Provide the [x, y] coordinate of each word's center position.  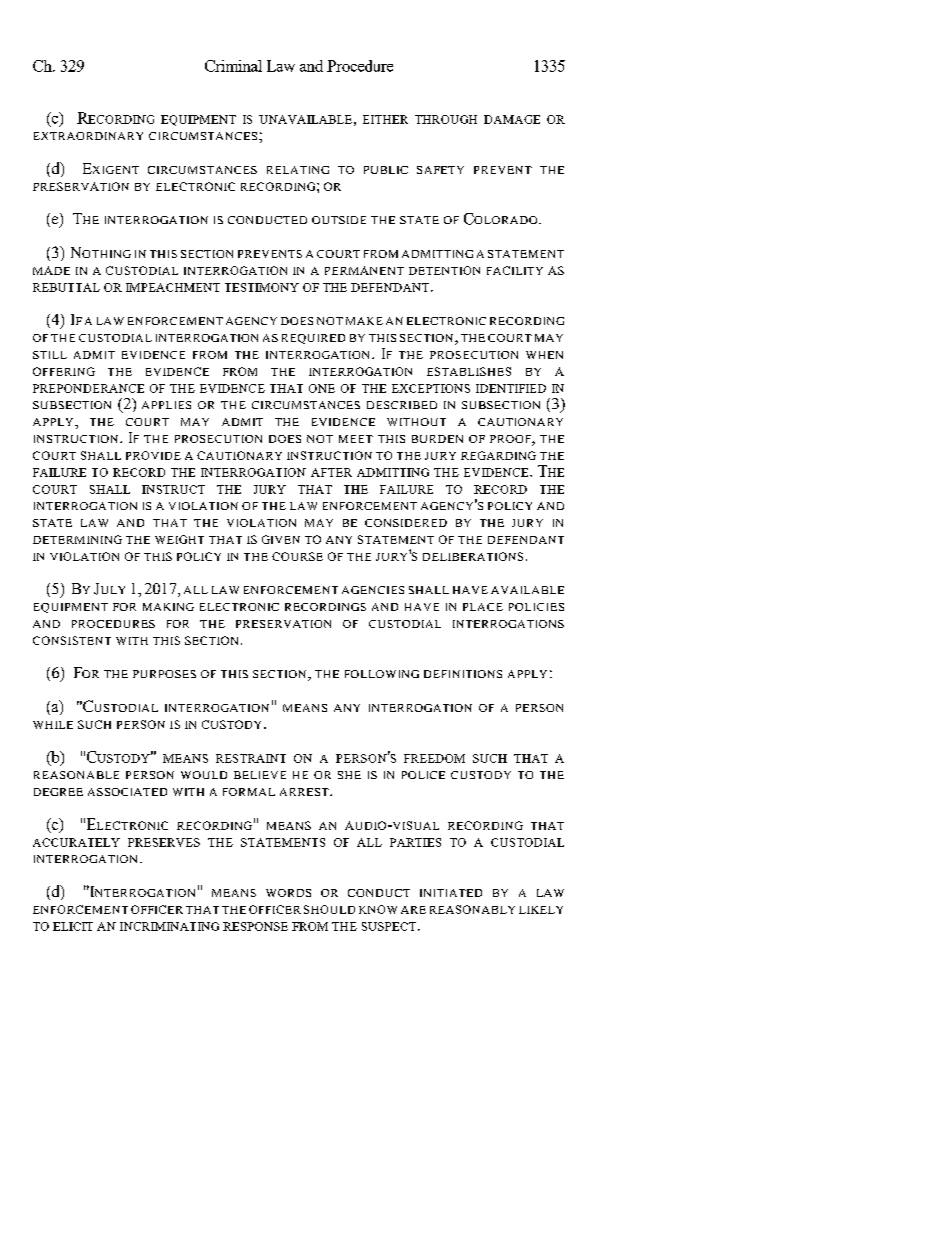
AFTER [331, 472]
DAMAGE [512, 119]
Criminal [233, 66]
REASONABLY [472, 909]
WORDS [288, 893]
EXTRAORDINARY [88, 136]
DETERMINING [77, 539]
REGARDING [498, 455]
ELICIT [73, 926]
